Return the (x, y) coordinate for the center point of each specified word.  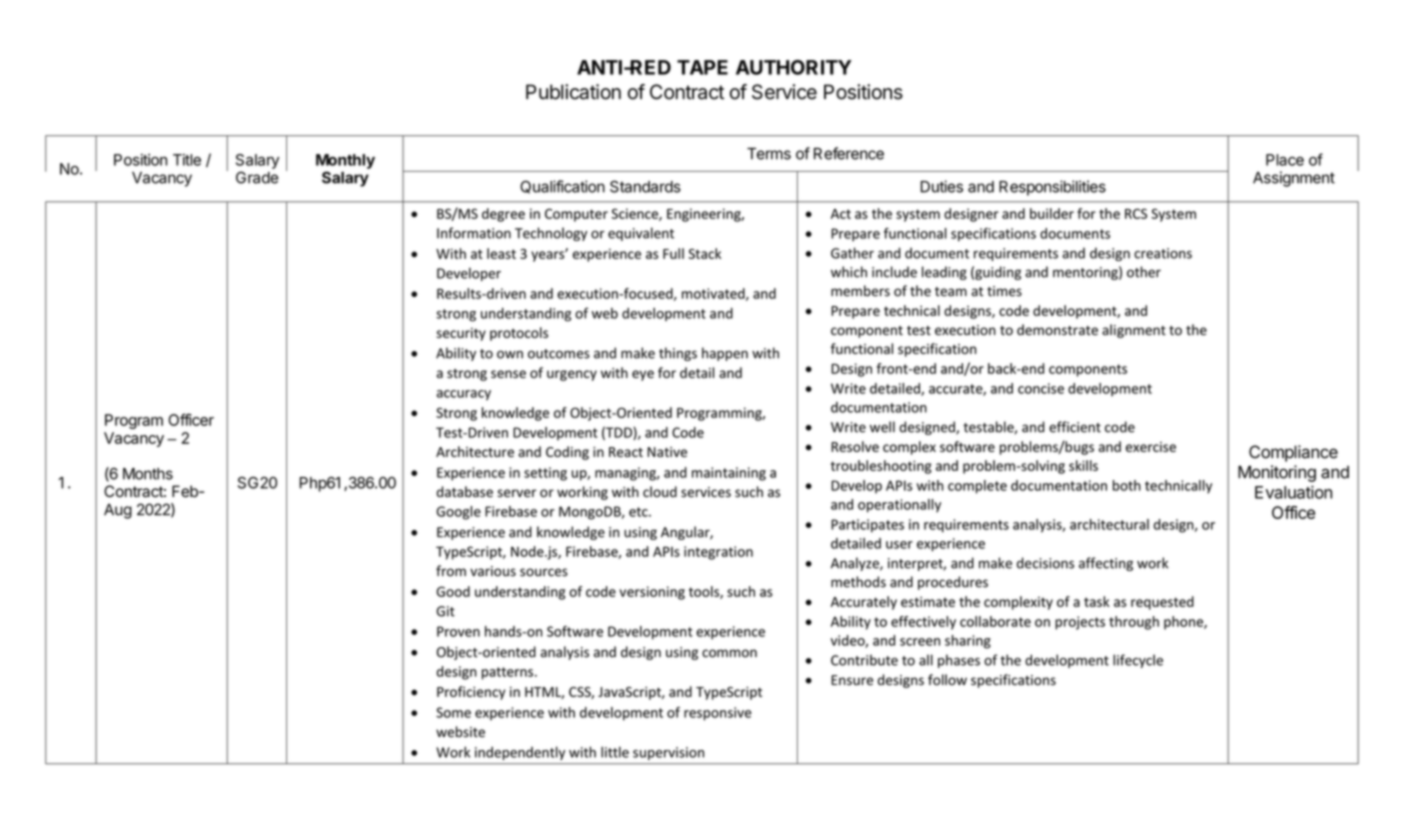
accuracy (463, 395)
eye (643, 375)
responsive (717, 714)
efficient (1075, 427)
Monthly (345, 161)
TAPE (702, 67)
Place (1285, 160)
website (460, 732)
